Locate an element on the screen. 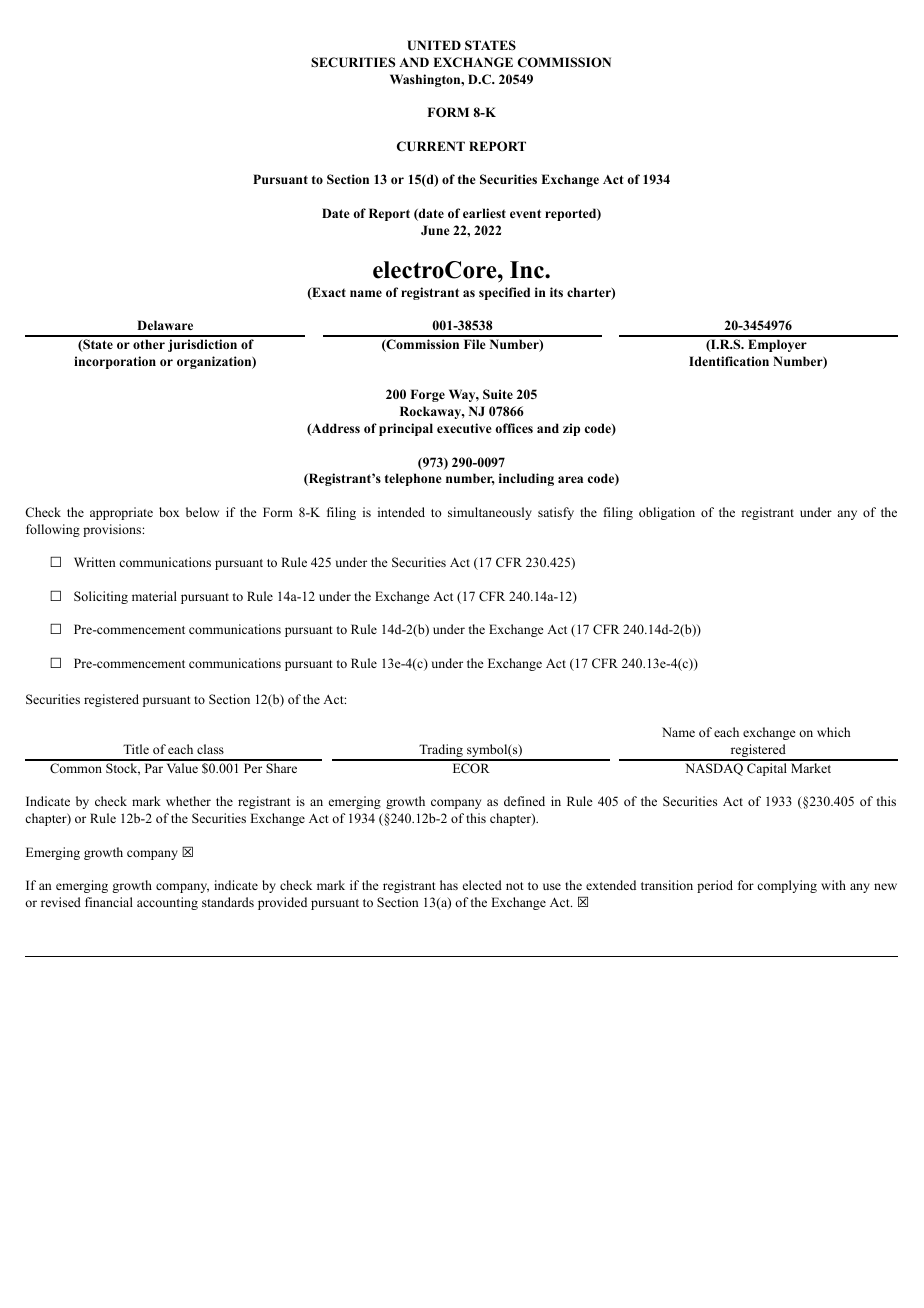 This screenshot has height=1308, width=924. Written is located at coordinates (95, 562).
